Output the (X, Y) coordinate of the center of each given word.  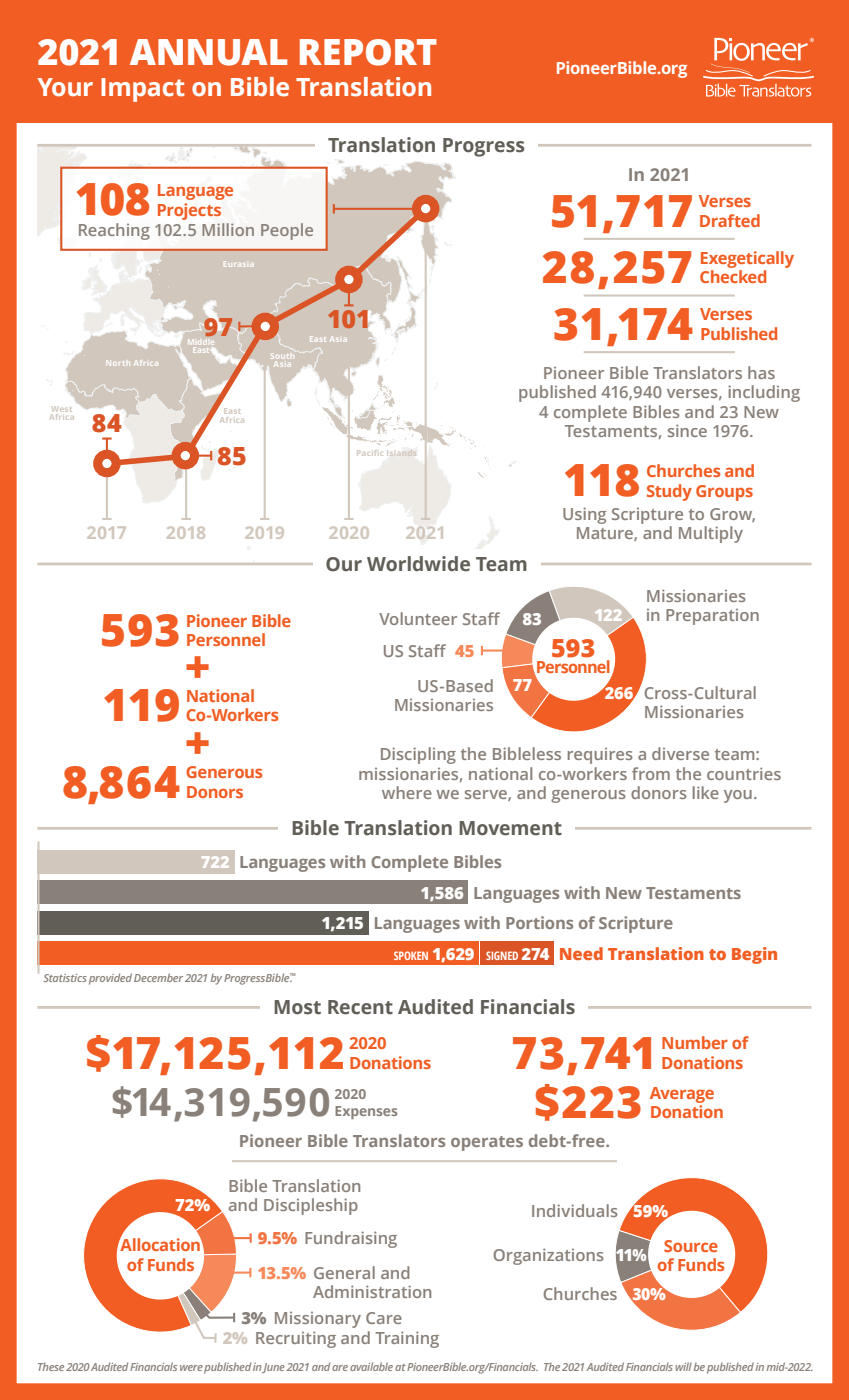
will (684, 1366)
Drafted (730, 220)
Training (407, 1339)
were (191, 1368)
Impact (143, 90)
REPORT (368, 52)
